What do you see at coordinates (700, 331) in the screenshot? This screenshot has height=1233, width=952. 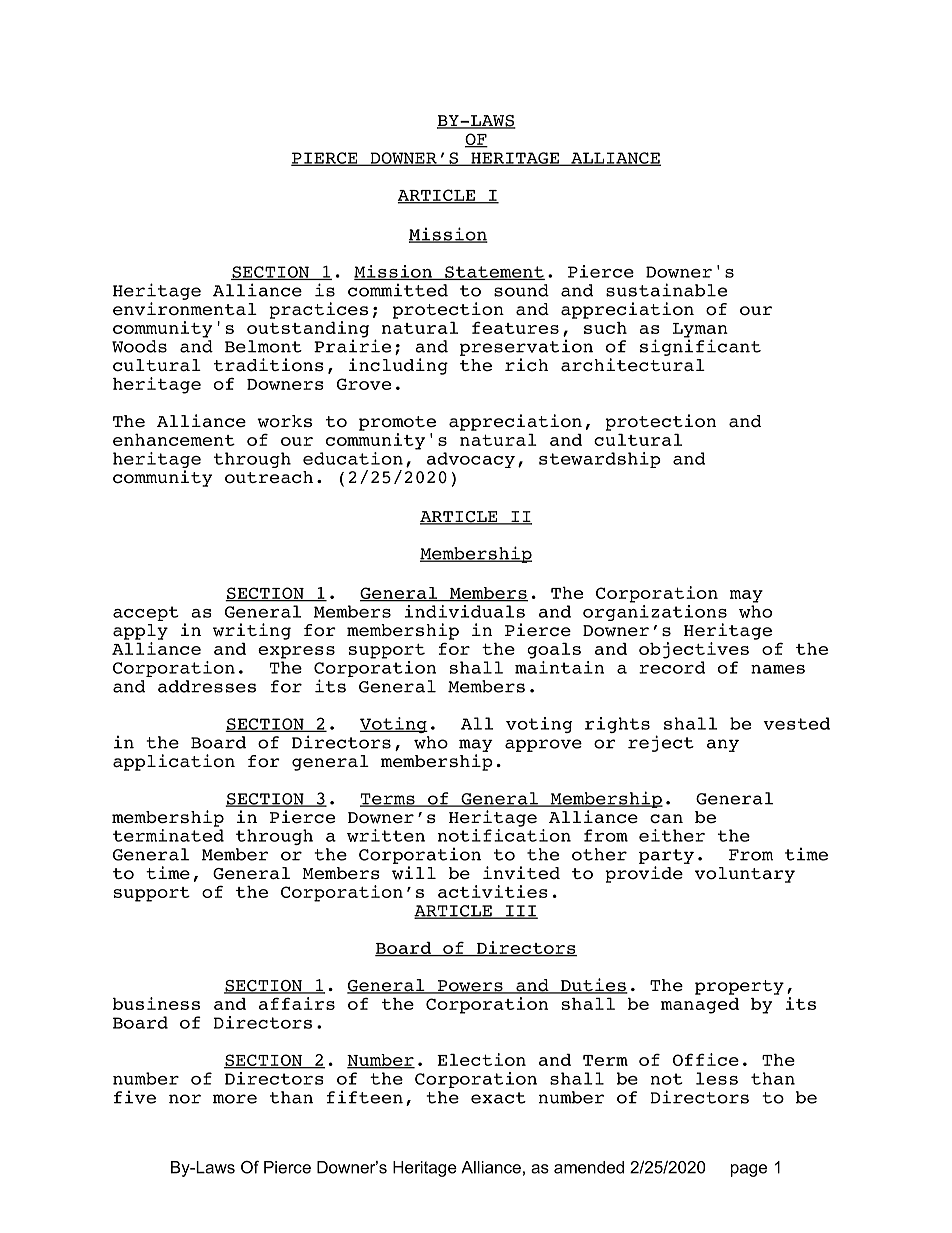 I see `Lyman` at bounding box center [700, 331].
